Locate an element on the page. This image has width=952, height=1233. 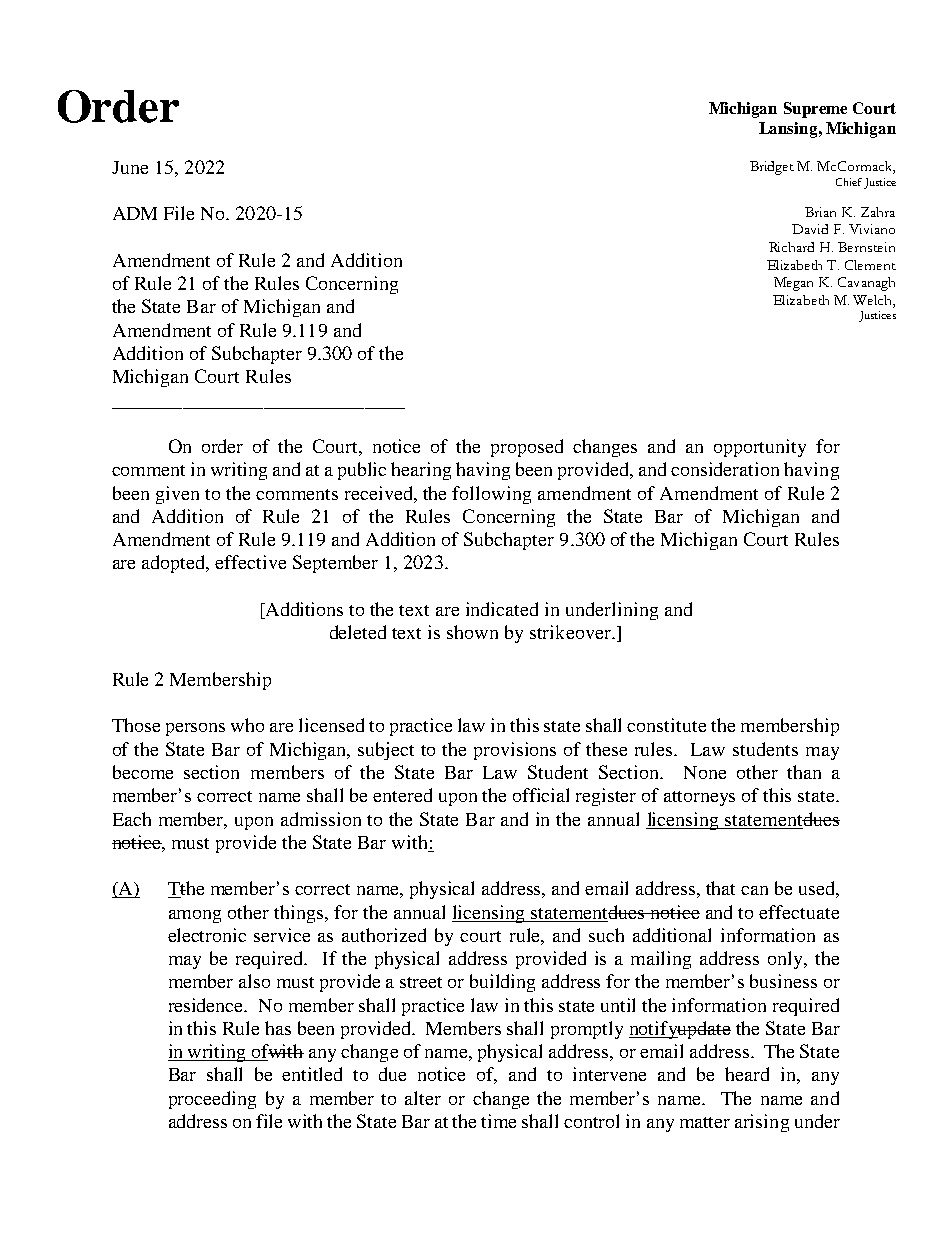
constitute is located at coordinates (666, 725).
